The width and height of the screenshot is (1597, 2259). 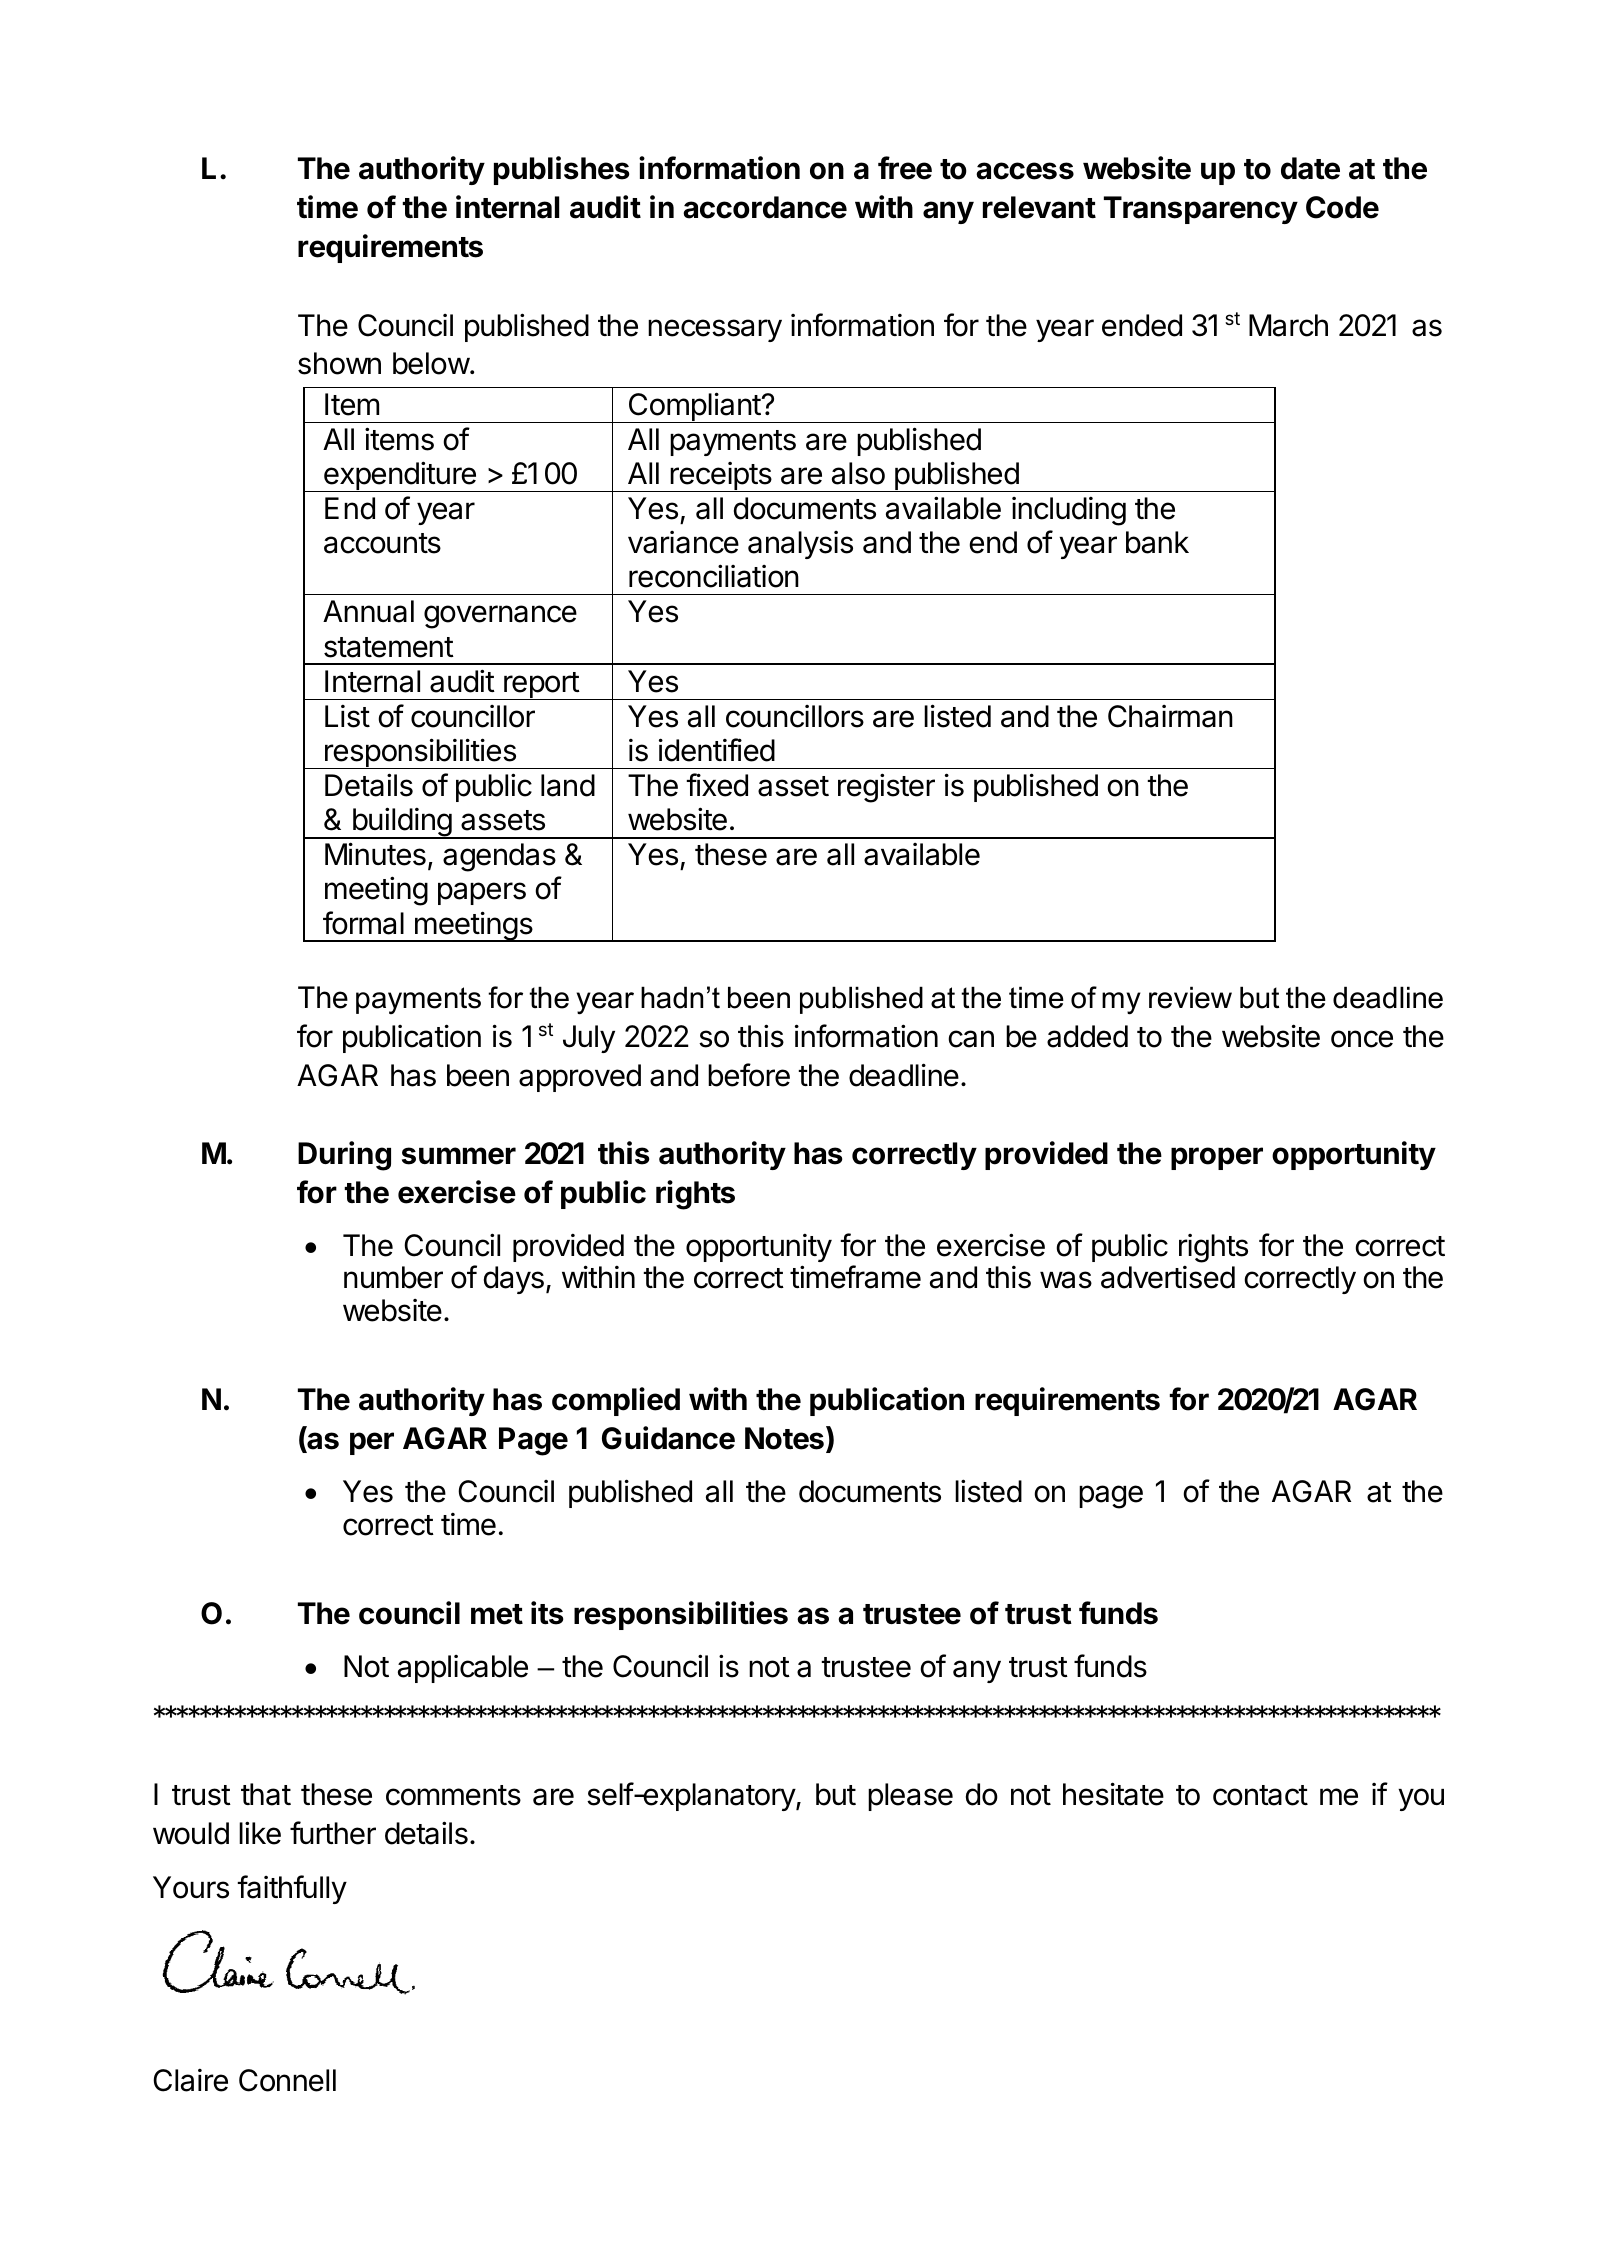 What do you see at coordinates (784, 1438) in the screenshot?
I see `Notes` at bounding box center [784, 1438].
